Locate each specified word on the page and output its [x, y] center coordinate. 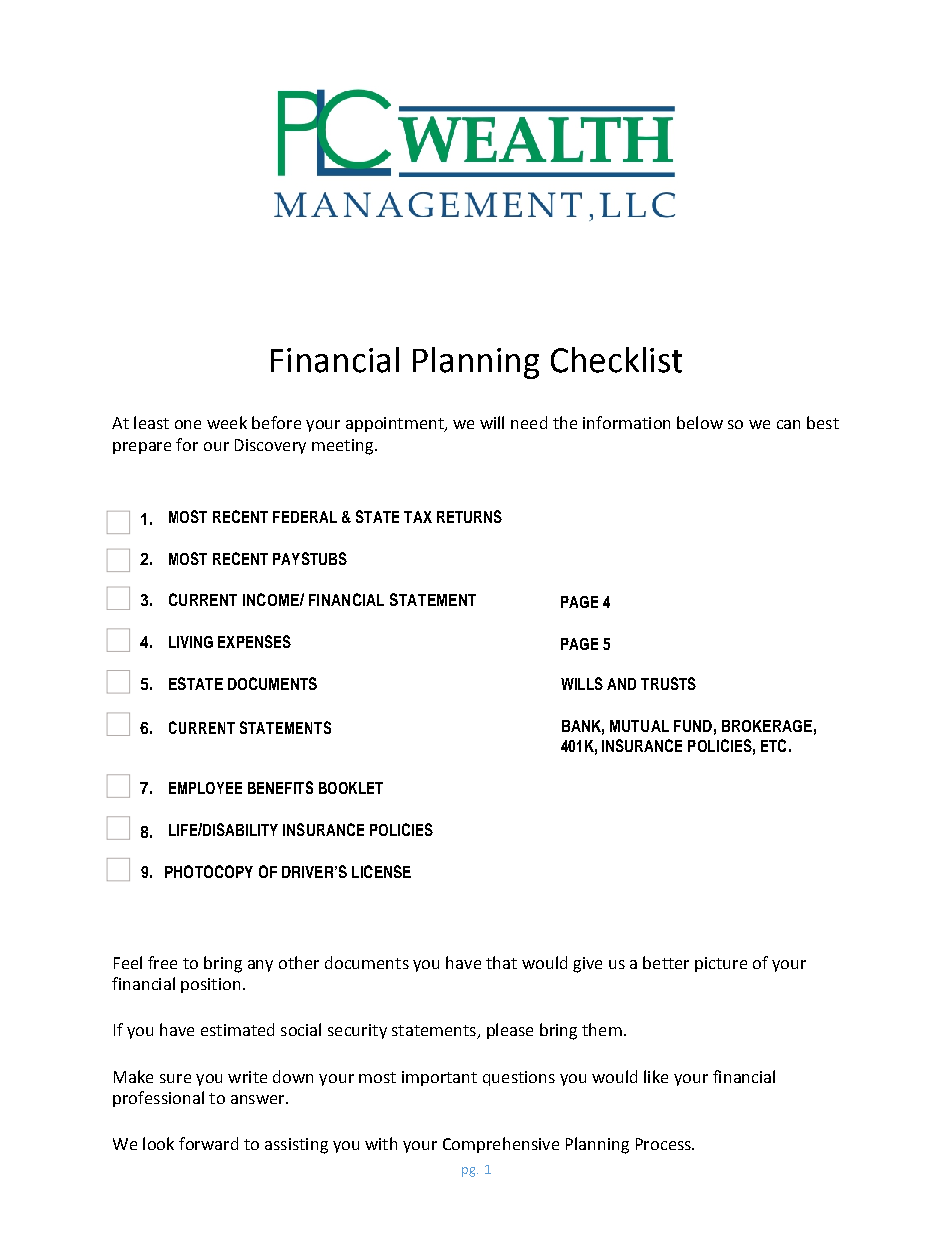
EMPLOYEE [205, 788]
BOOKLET [351, 788]
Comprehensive [501, 1145]
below [700, 422]
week [227, 422]
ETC [773, 745]
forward [208, 1143]
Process [664, 1144]
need [529, 422]
